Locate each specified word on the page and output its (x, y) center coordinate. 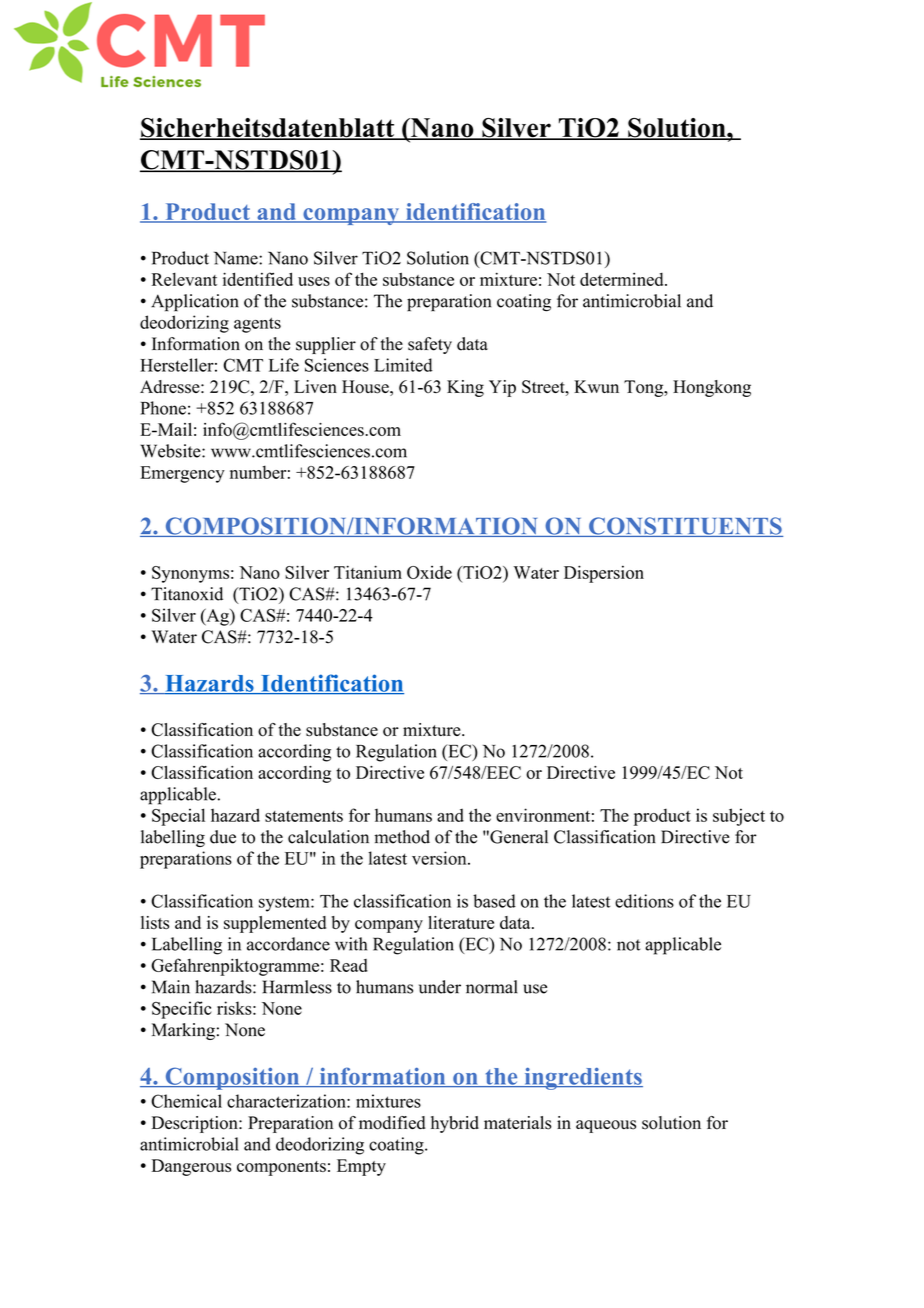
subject (739, 817)
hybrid (455, 1124)
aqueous (606, 1126)
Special (178, 817)
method (402, 837)
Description (196, 1124)
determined (623, 279)
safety (430, 345)
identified (258, 279)
